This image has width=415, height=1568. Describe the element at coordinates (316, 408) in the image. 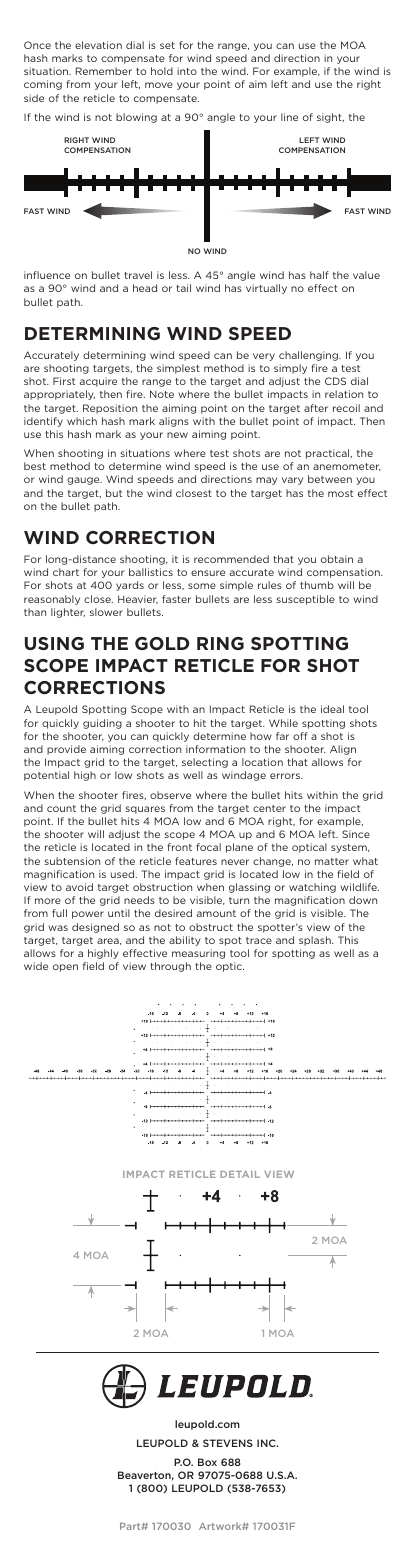

I see `after` at that location.
